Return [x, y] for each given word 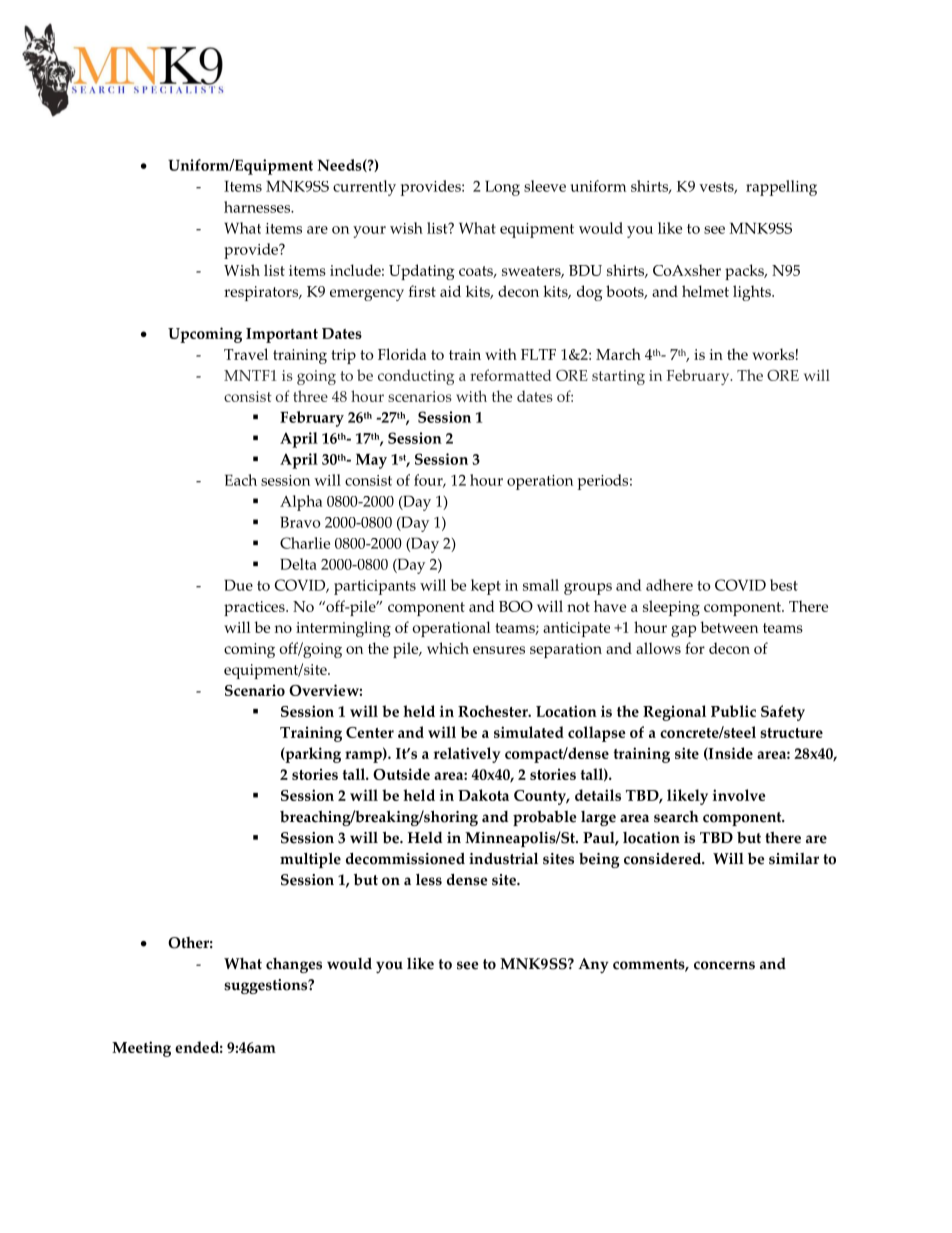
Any [593, 965]
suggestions [266, 986]
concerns [724, 965]
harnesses [258, 207]
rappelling [781, 188]
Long [502, 188]
